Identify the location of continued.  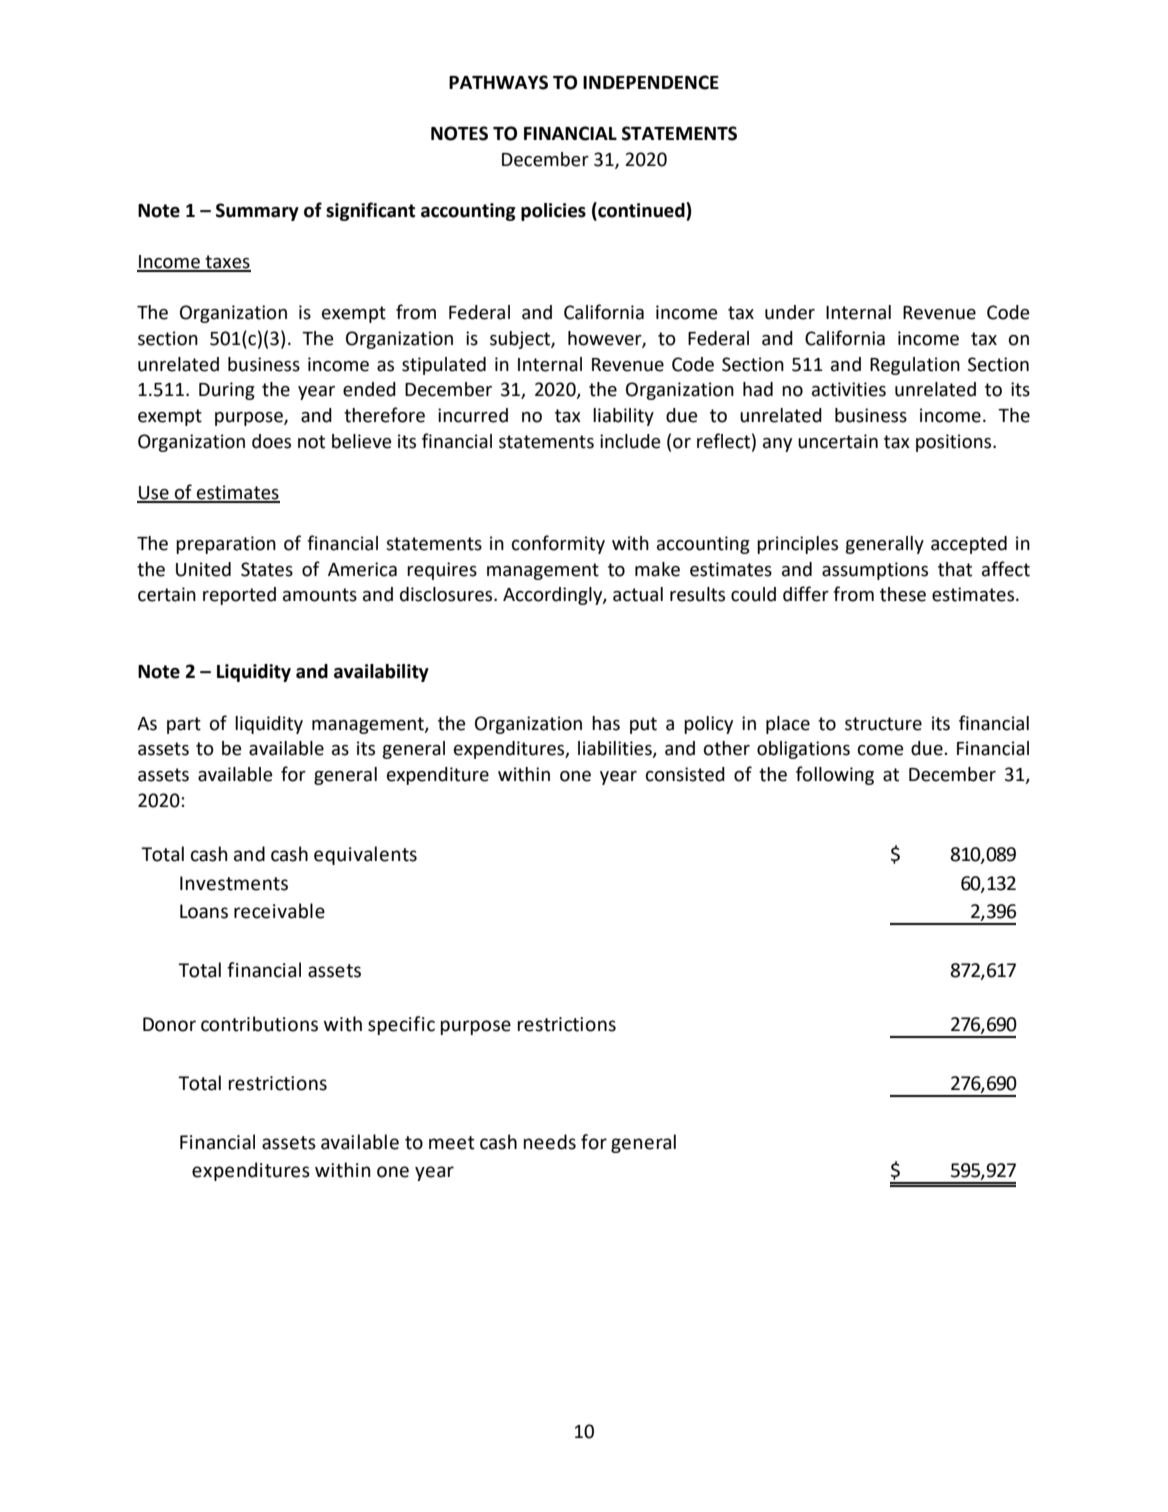
(641, 211).
